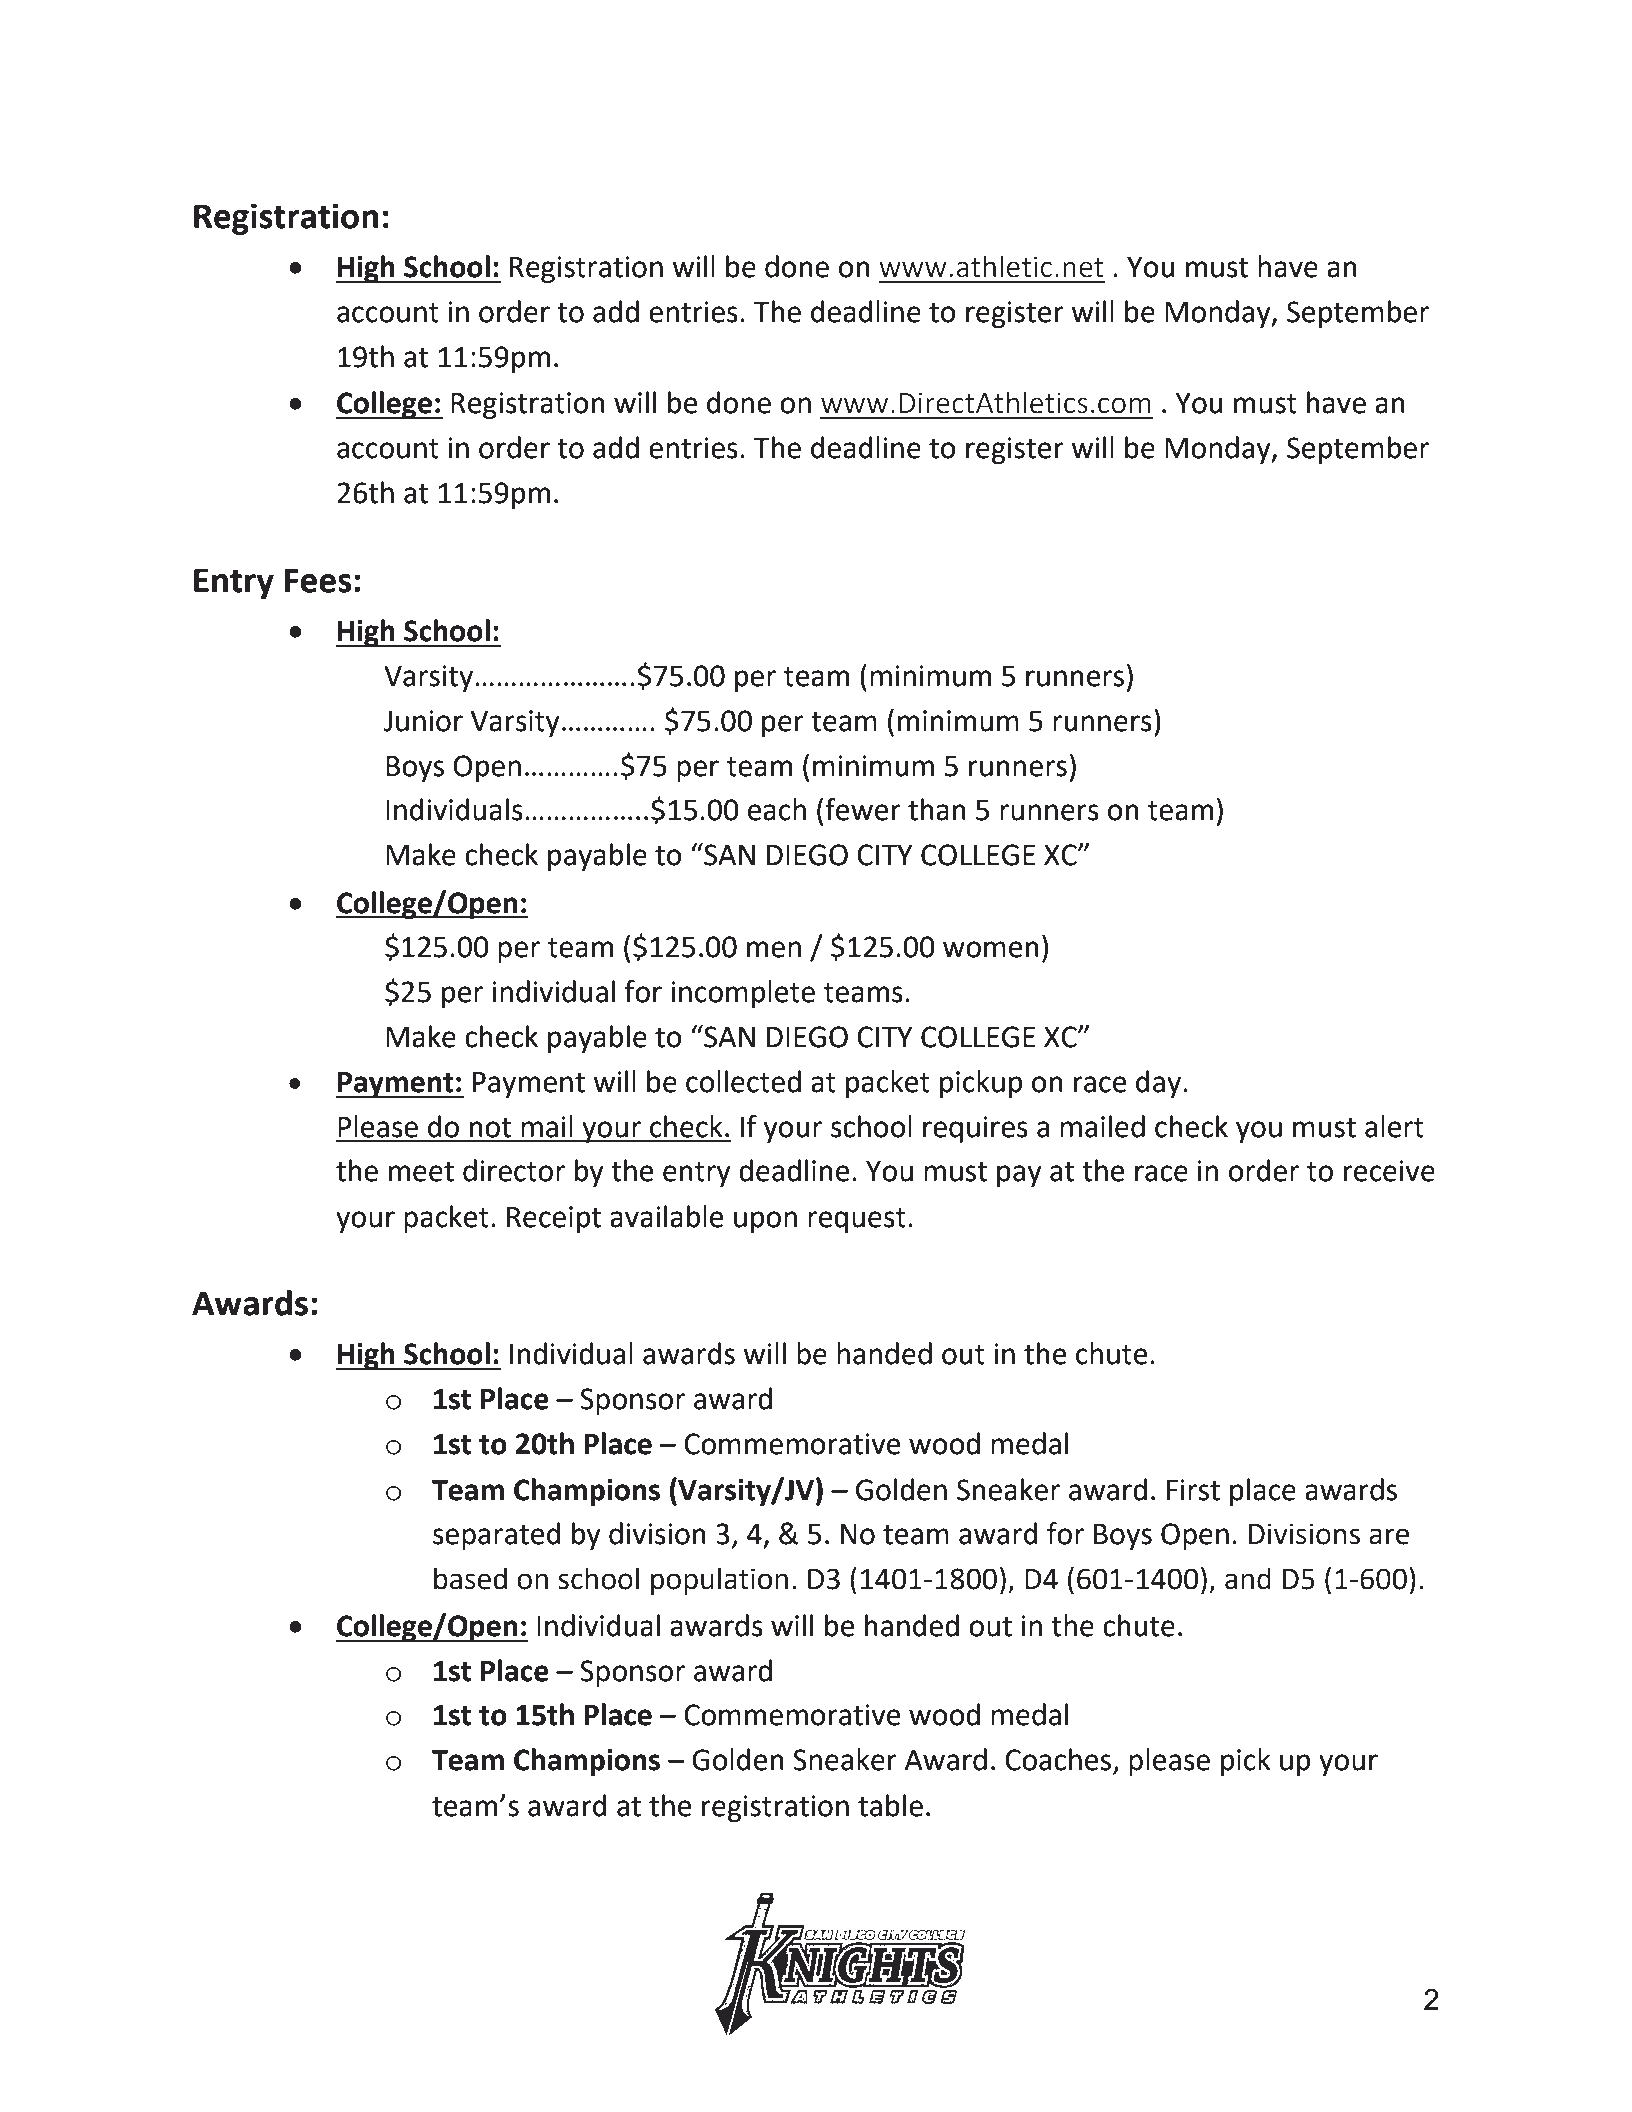  Describe the element at coordinates (317, 580) in the image. I see `Fees` at that location.
